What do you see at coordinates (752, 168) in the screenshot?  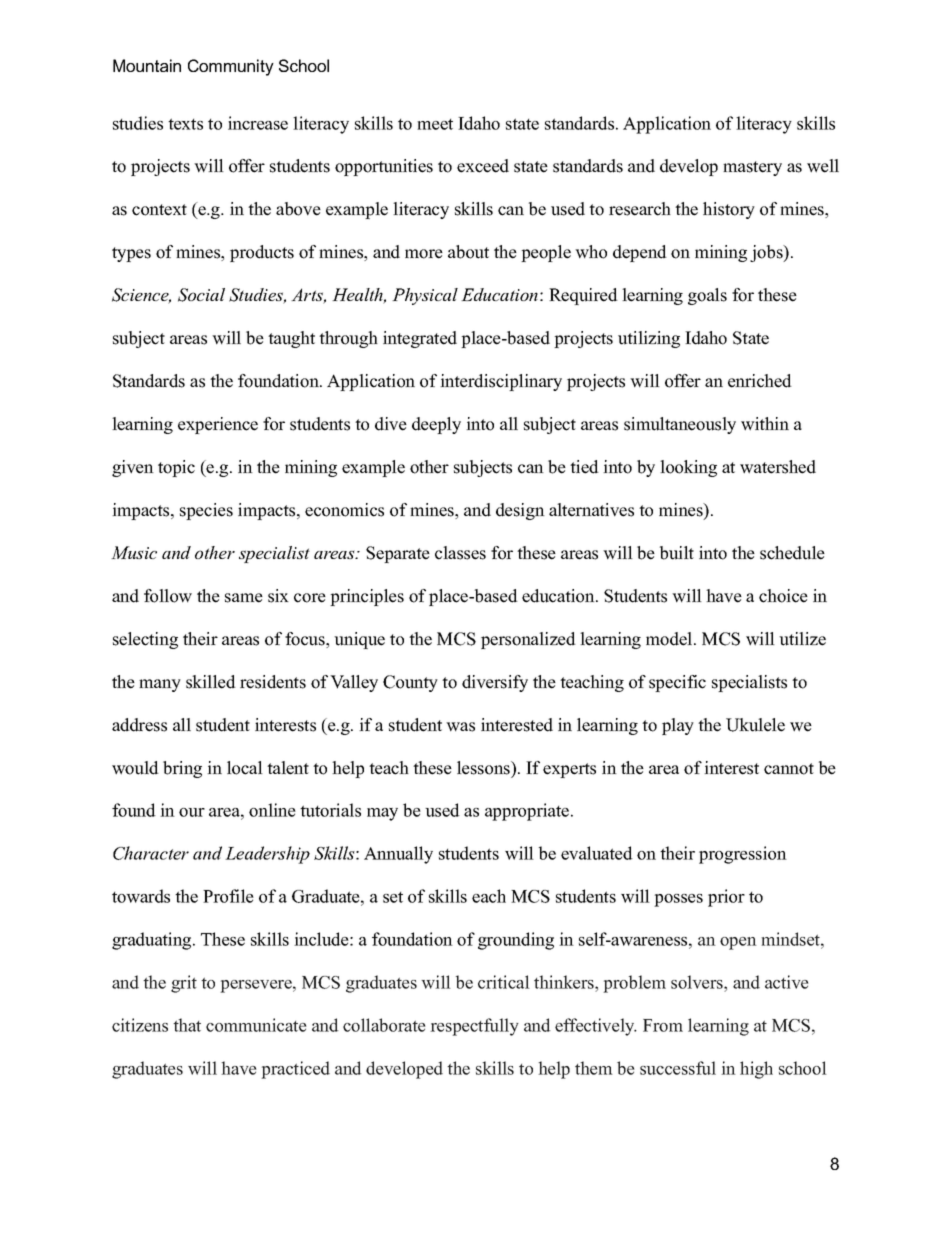 I see `mastery` at bounding box center [752, 168].
